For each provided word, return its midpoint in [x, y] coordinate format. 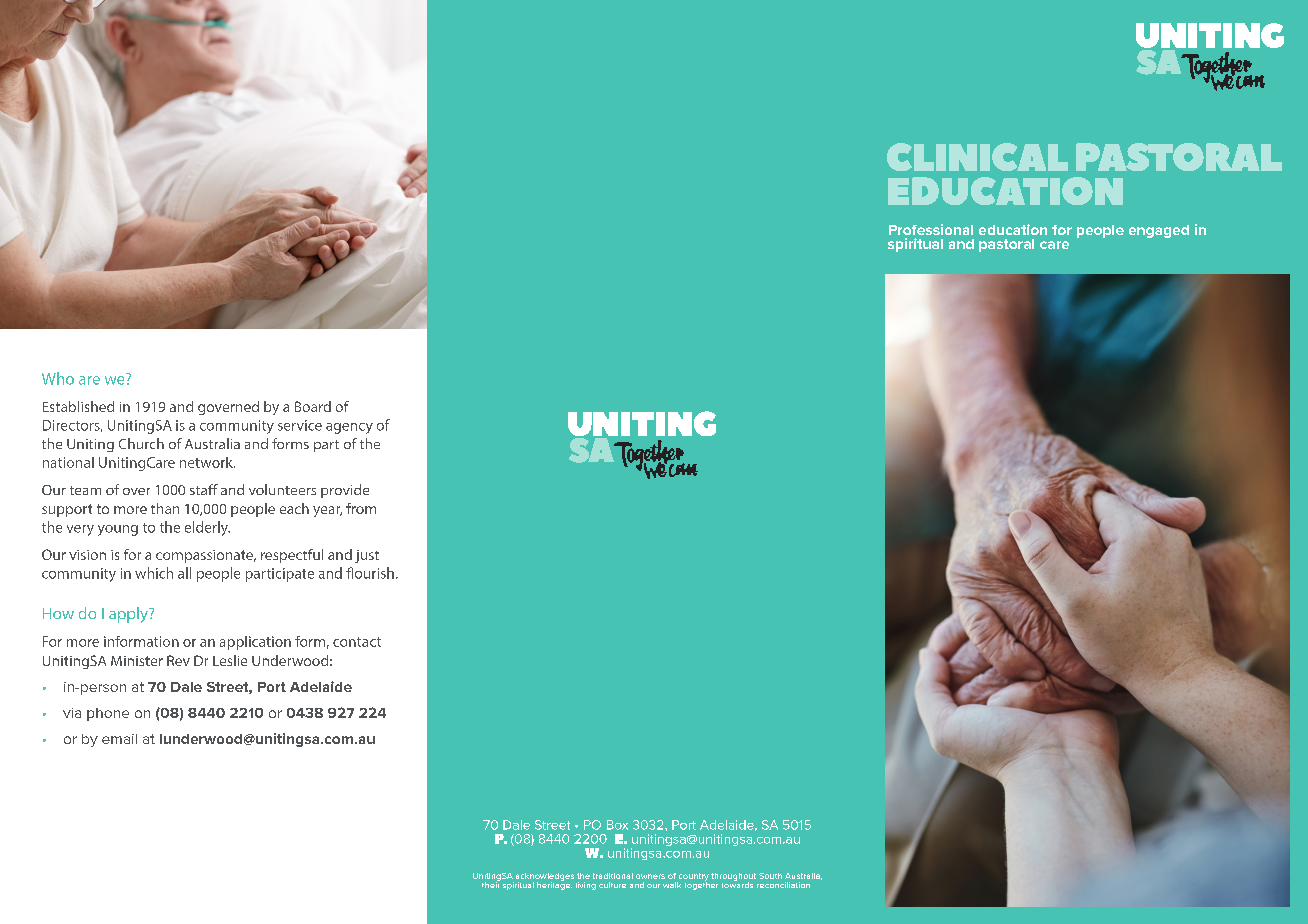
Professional [931, 229]
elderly [207, 528]
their [491, 884]
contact [357, 642]
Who [58, 378]
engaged [1159, 231]
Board [313, 406]
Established [78, 406]
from [361, 508]
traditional [613, 876]
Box [617, 825]
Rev [178, 660]
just [367, 556]
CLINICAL [977, 157]
